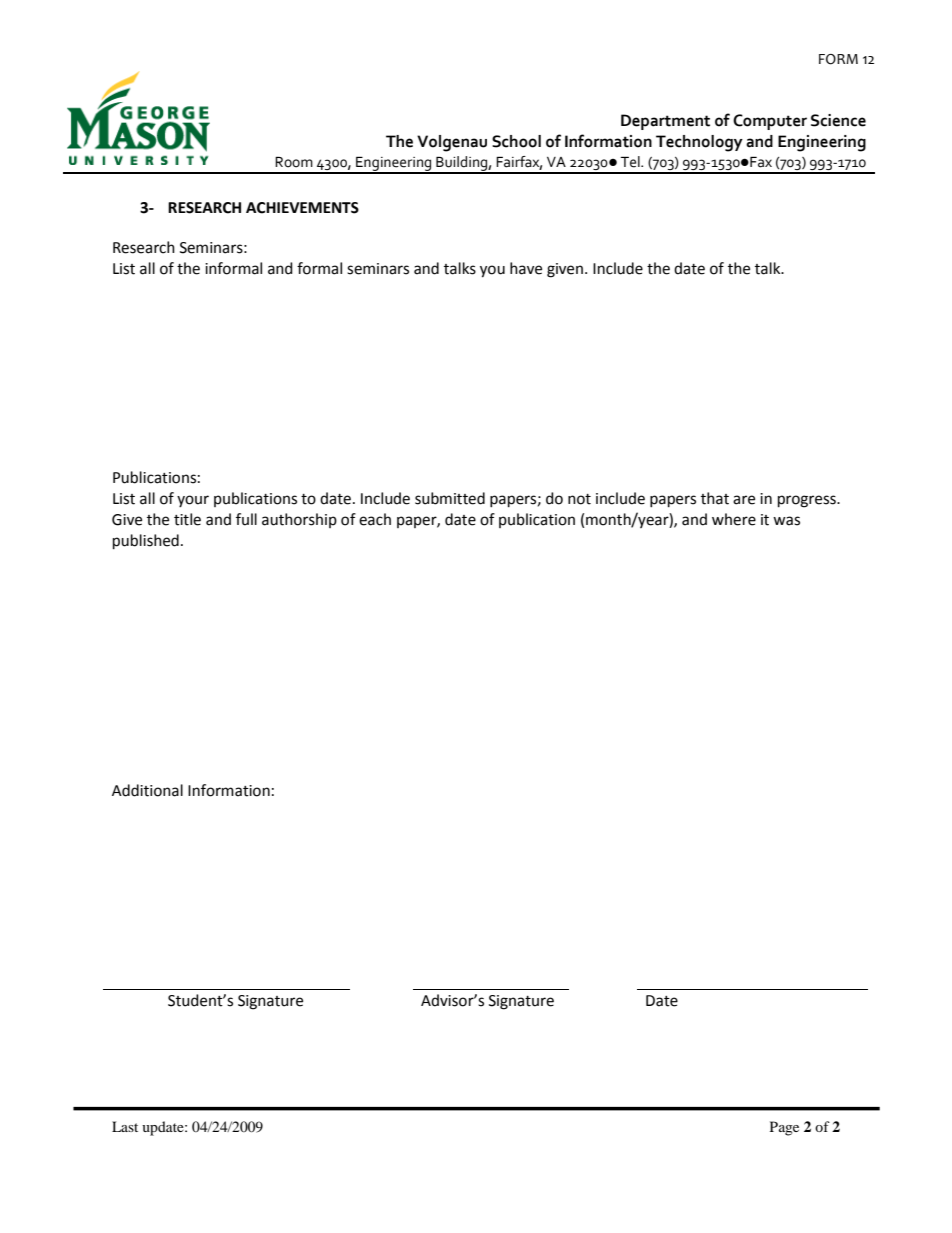 This screenshot has width=952, height=1233. What do you see at coordinates (784, 1128) in the screenshot?
I see `Page` at bounding box center [784, 1128].
